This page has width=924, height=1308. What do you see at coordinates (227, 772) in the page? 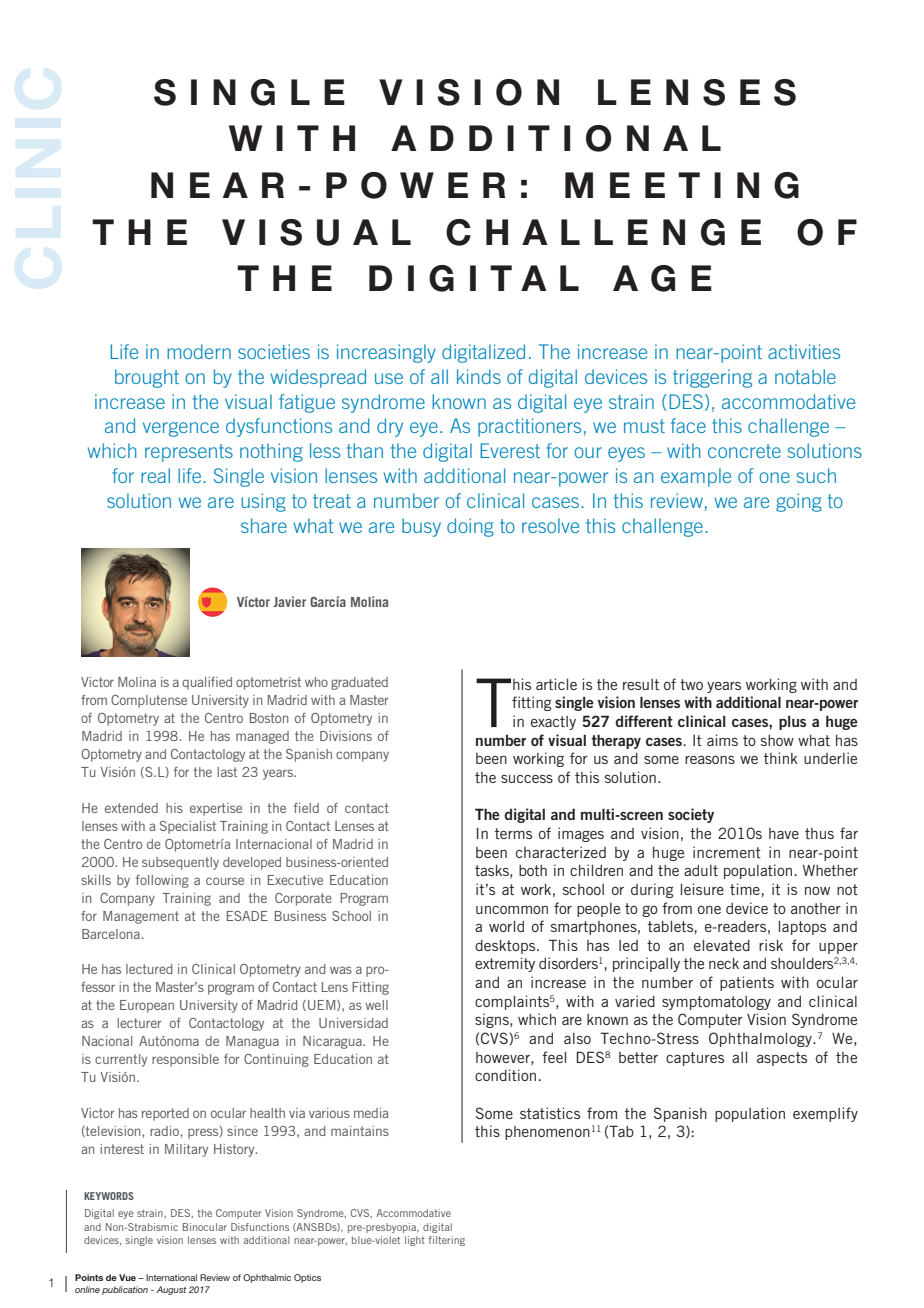
I see `last` at bounding box center [227, 772].
